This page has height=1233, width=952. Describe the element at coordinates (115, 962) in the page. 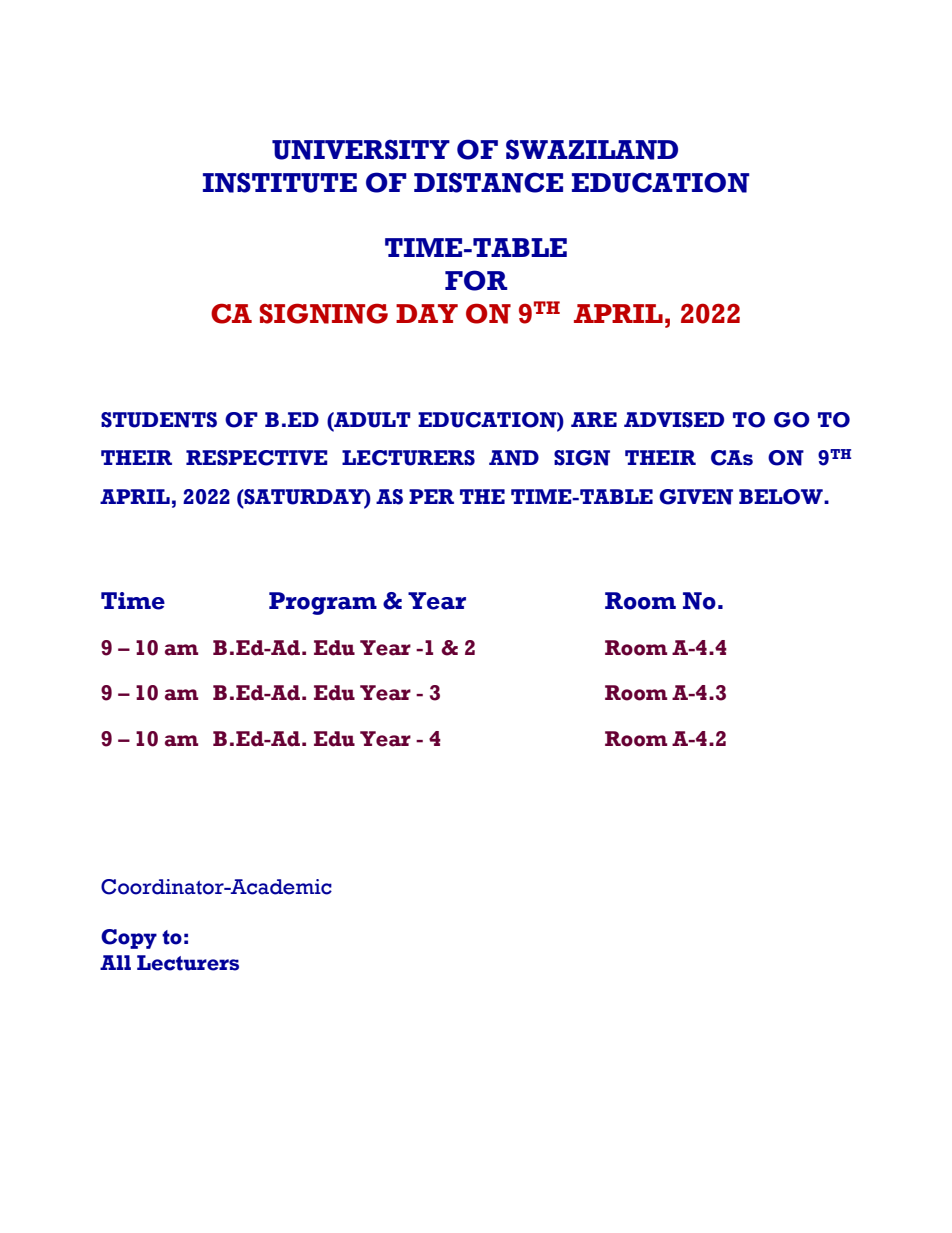

I see `All` at that location.
